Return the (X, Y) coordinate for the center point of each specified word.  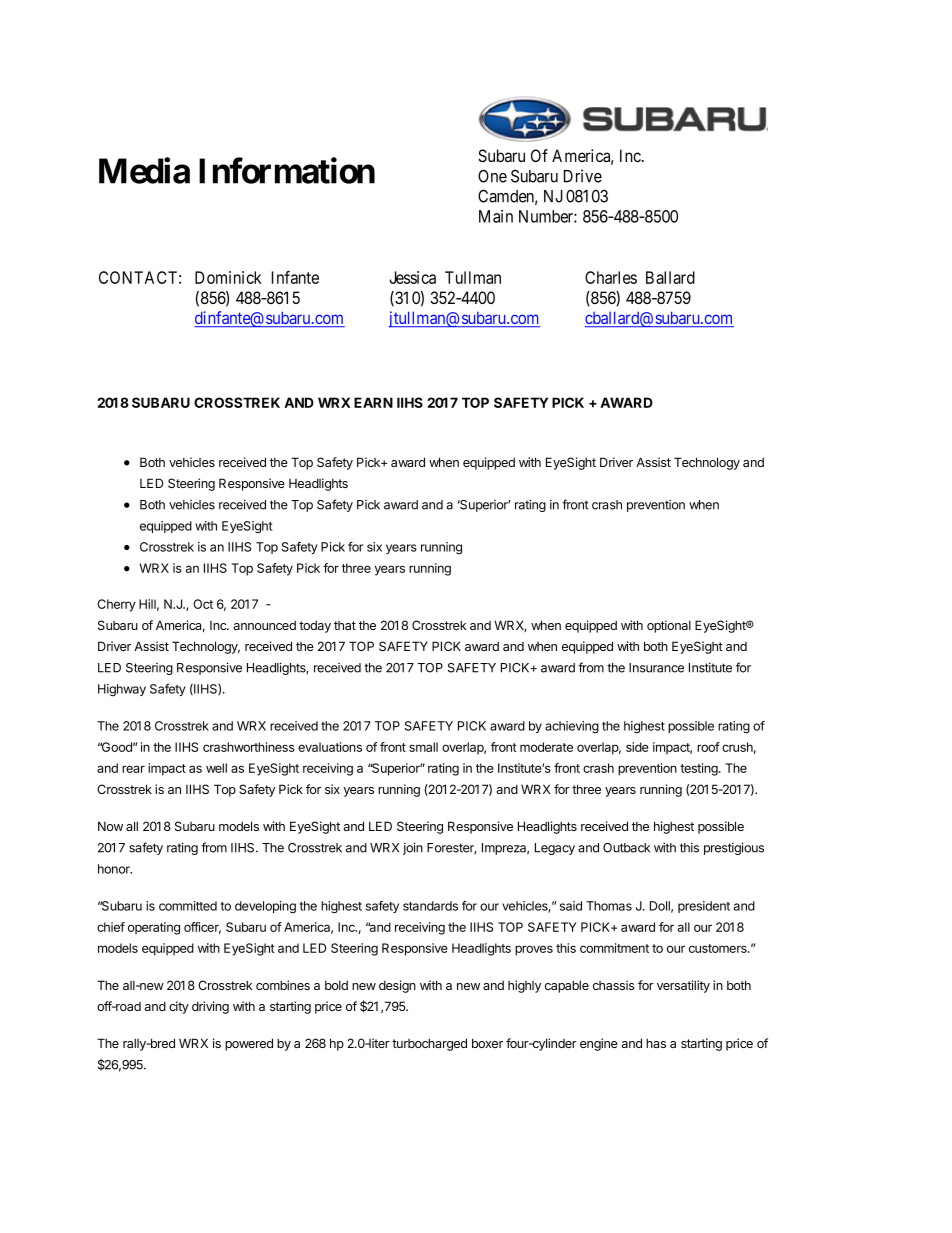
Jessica (412, 277)
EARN (373, 402)
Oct (203, 604)
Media (144, 170)
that (345, 625)
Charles (611, 277)
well (216, 768)
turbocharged (429, 1044)
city (179, 1007)
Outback (626, 848)
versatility (683, 986)
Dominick (228, 277)
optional (669, 626)
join (413, 848)
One (492, 176)
